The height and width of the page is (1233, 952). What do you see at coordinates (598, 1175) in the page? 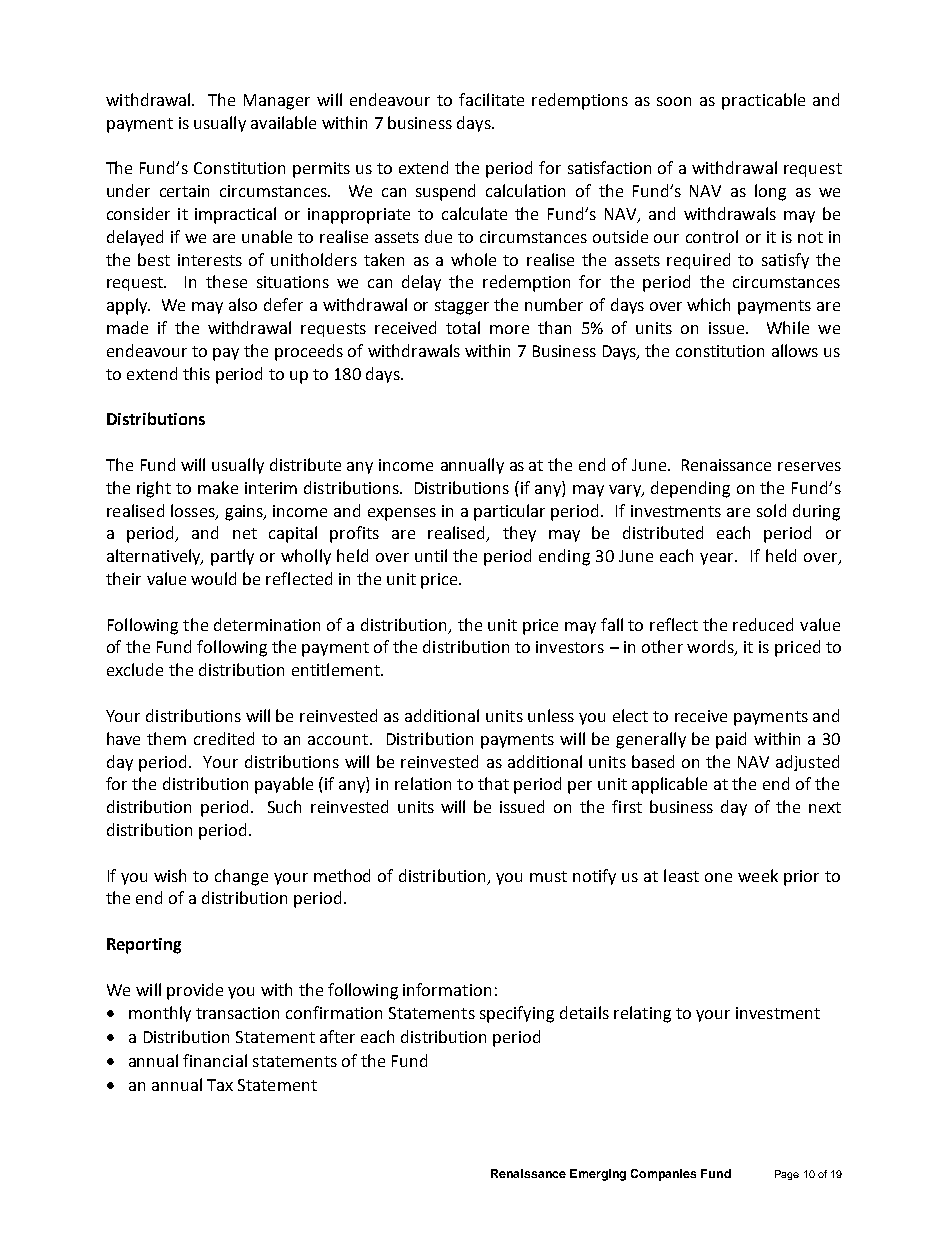
I see `Emerging` at bounding box center [598, 1175].
